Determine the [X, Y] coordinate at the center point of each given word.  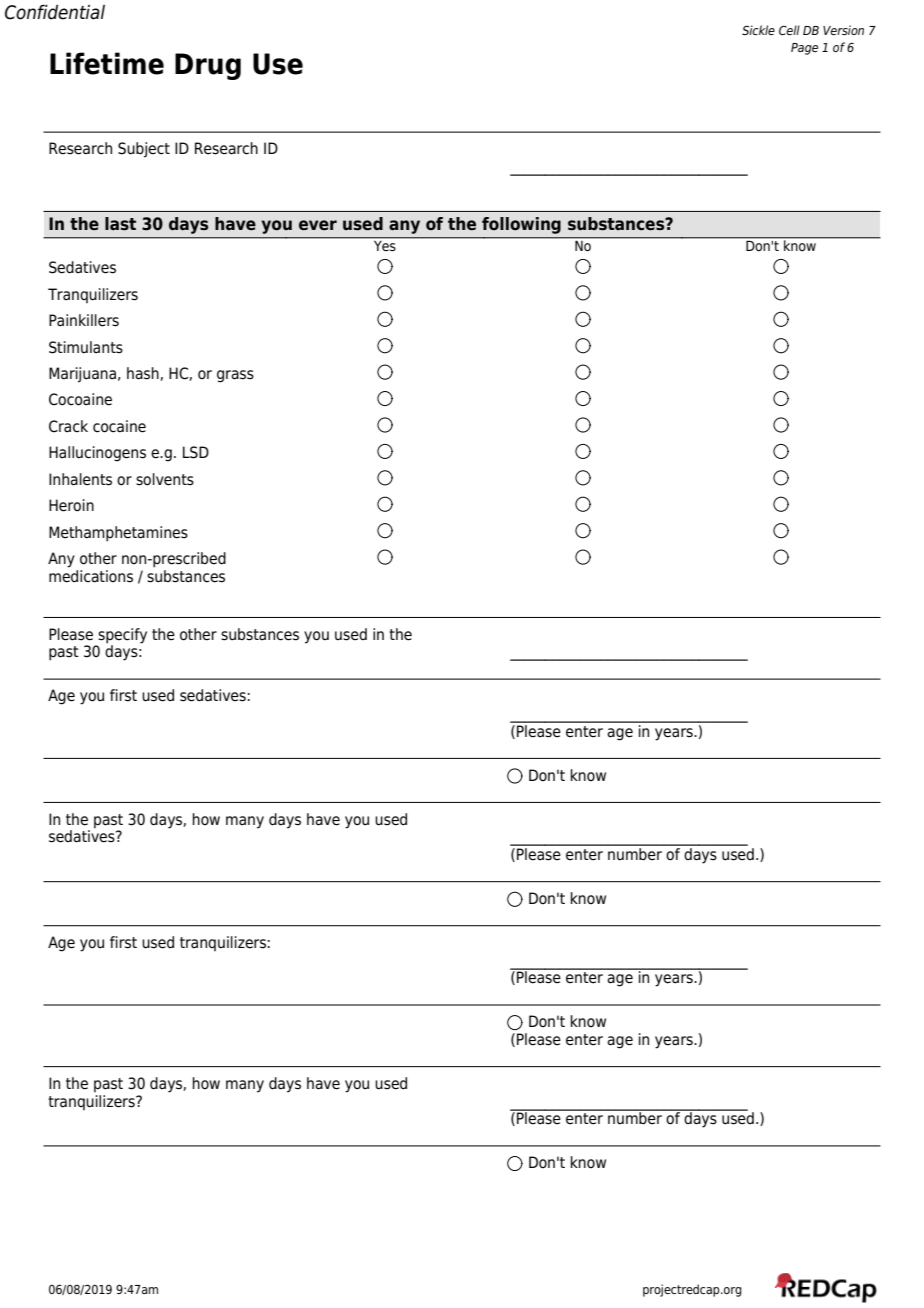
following [521, 225]
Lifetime [107, 63]
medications [91, 575]
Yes [385, 244]
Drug [208, 66]
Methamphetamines [118, 534]
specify [122, 636]
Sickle [758, 30]
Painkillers [84, 320]
